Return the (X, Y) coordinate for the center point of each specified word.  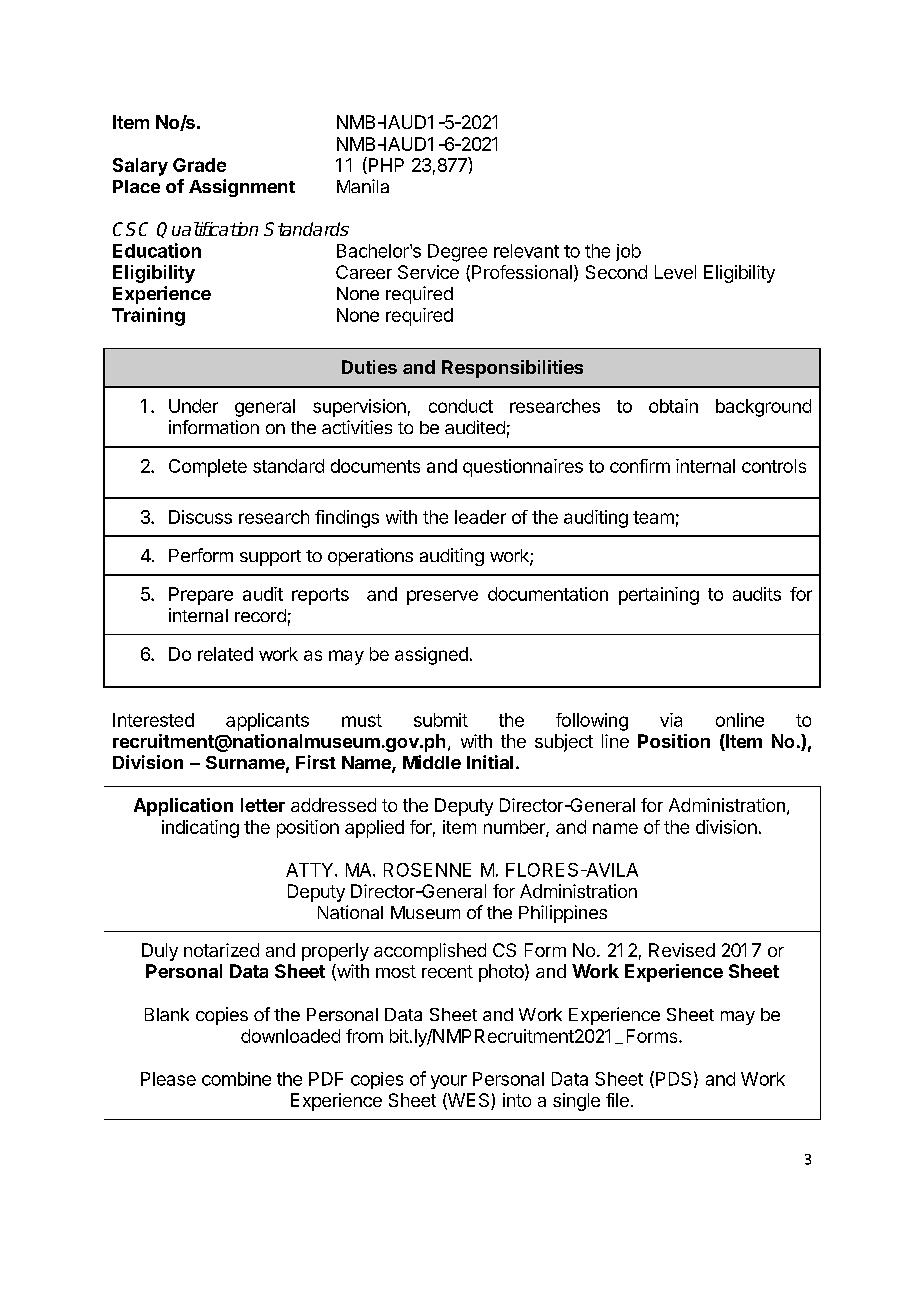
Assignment (242, 188)
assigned (431, 656)
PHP (385, 165)
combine (236, 1079)
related (225, 654)
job (628, 252)
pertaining (659, 596)
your (449, 1082)
